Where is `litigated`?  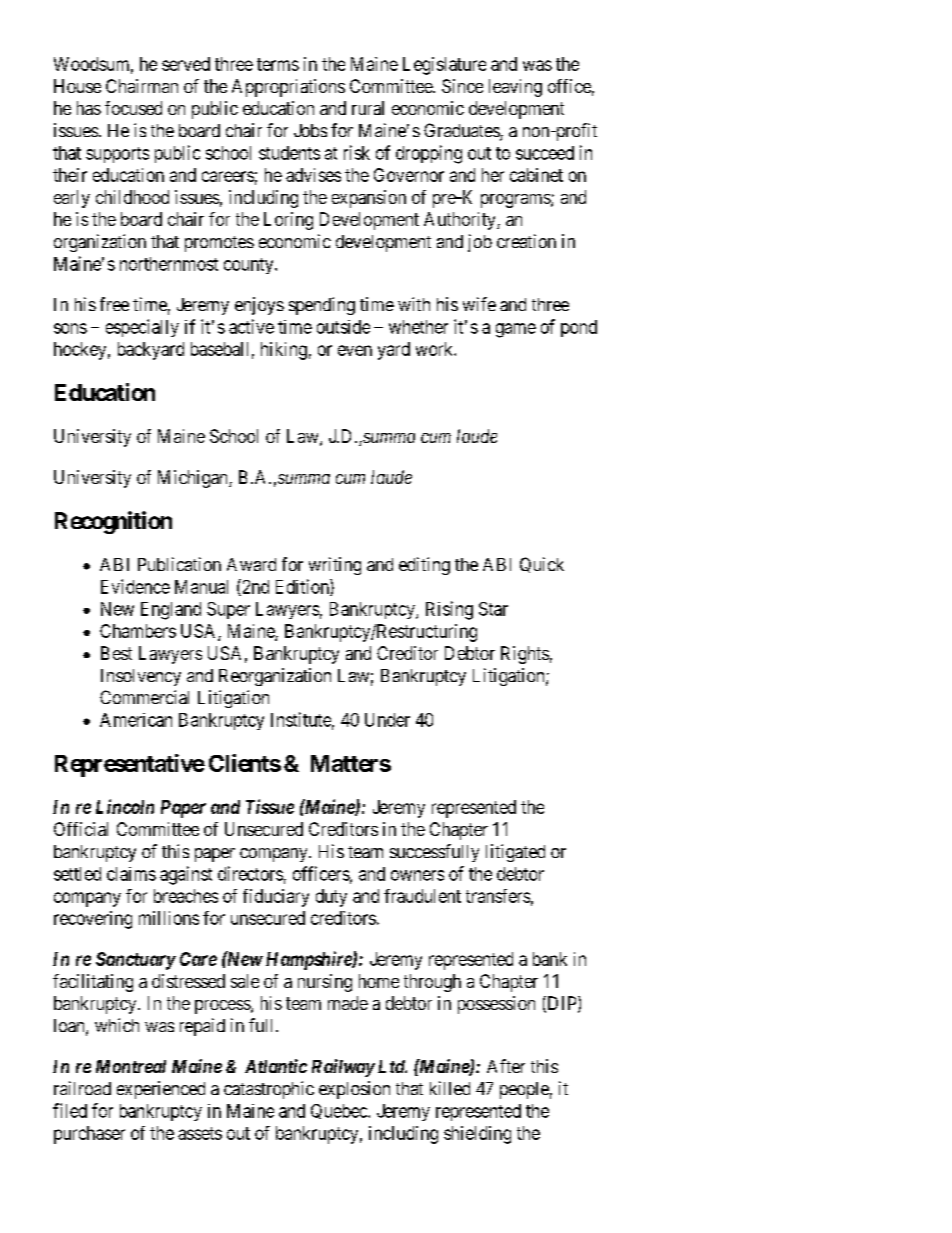
litigated is located at coordinates (515, 853).
